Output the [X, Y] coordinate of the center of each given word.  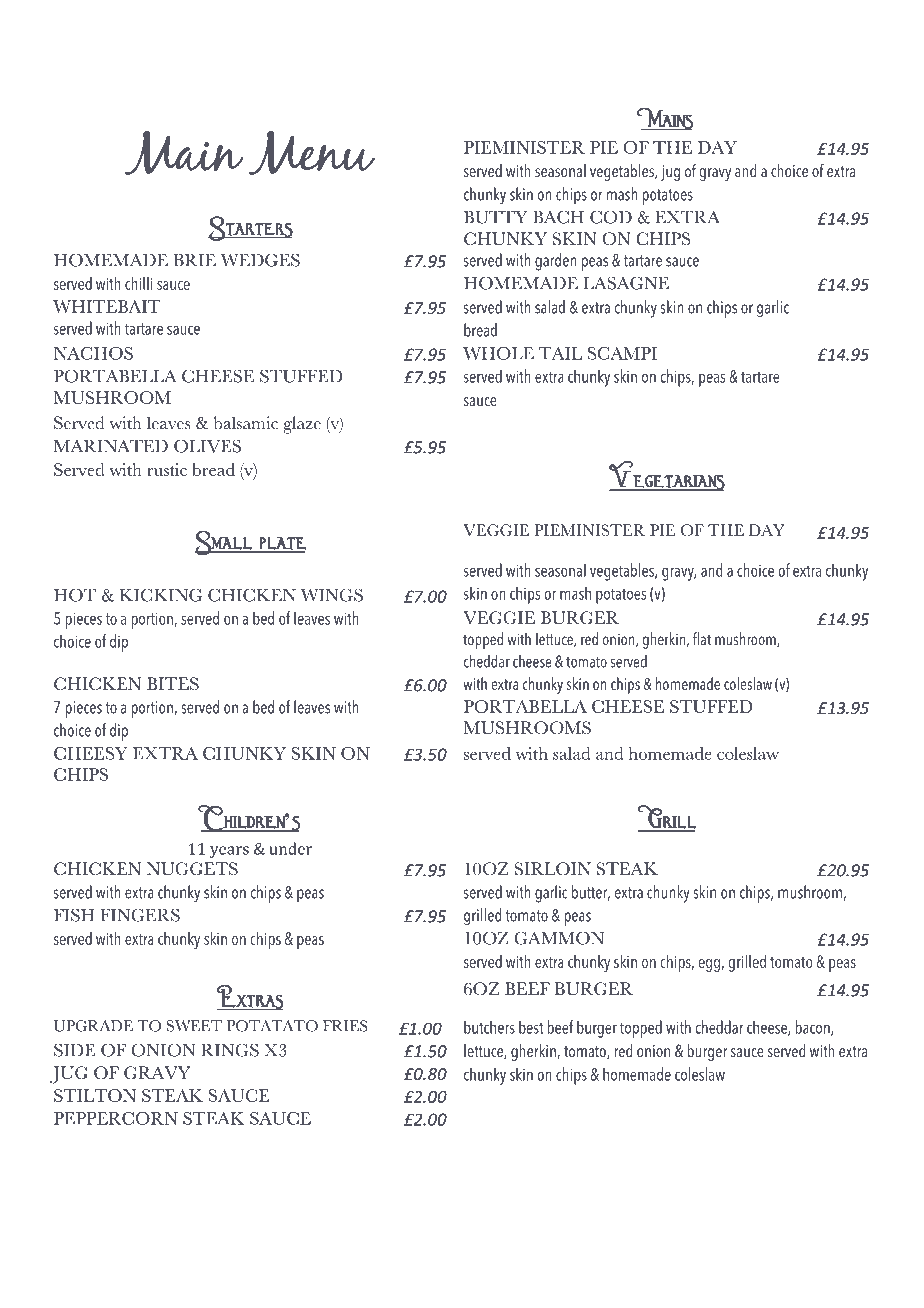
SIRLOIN [553, 869]
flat [702, 638]
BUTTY [496, 217]
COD [611, 217]
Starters [250, 228]
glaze [302, 425]
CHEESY [91, 753]
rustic [167, 469]
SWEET [194, 1026]
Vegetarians [667, 476]
